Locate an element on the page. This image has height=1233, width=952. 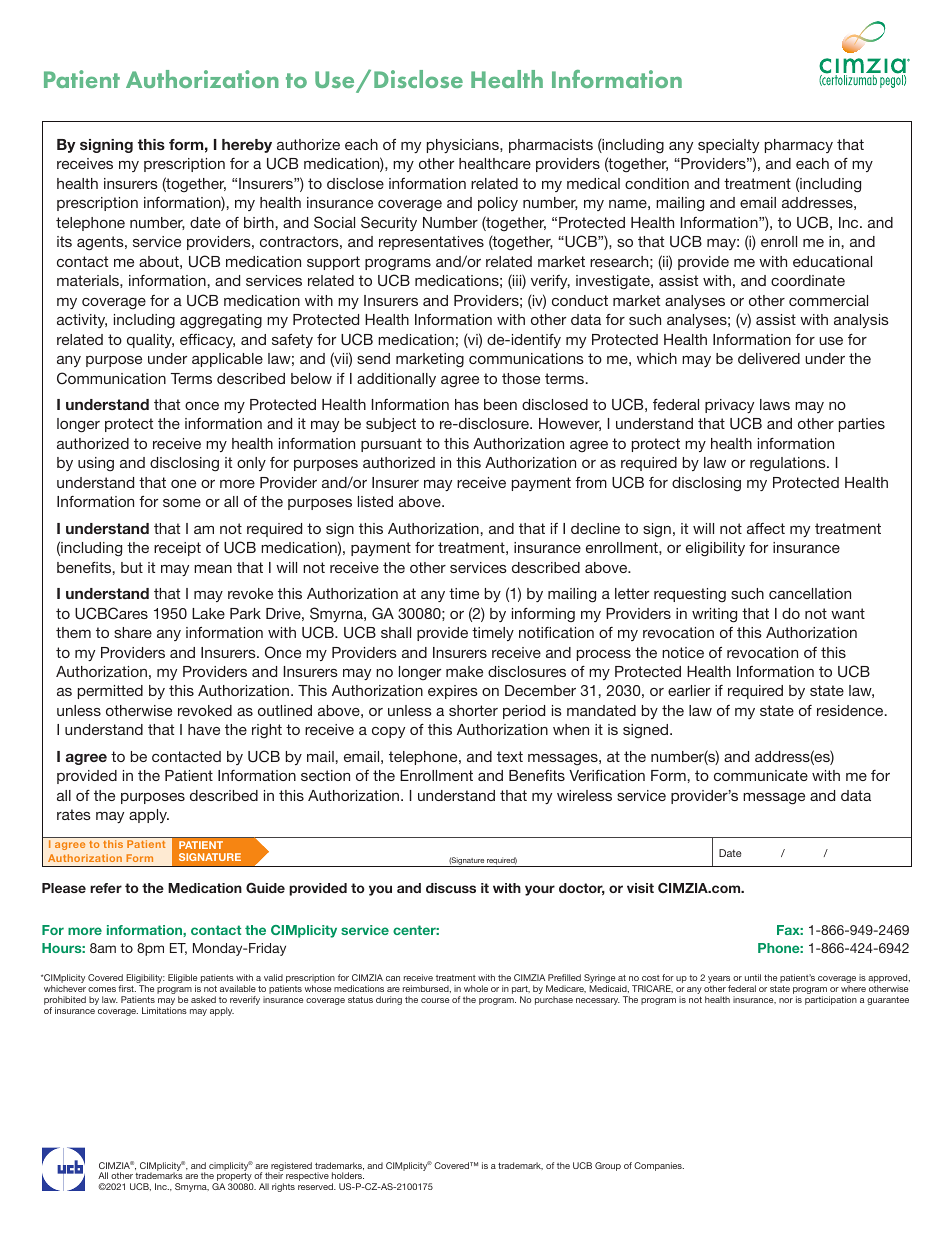
residence is located at coordinates (851, 710).
